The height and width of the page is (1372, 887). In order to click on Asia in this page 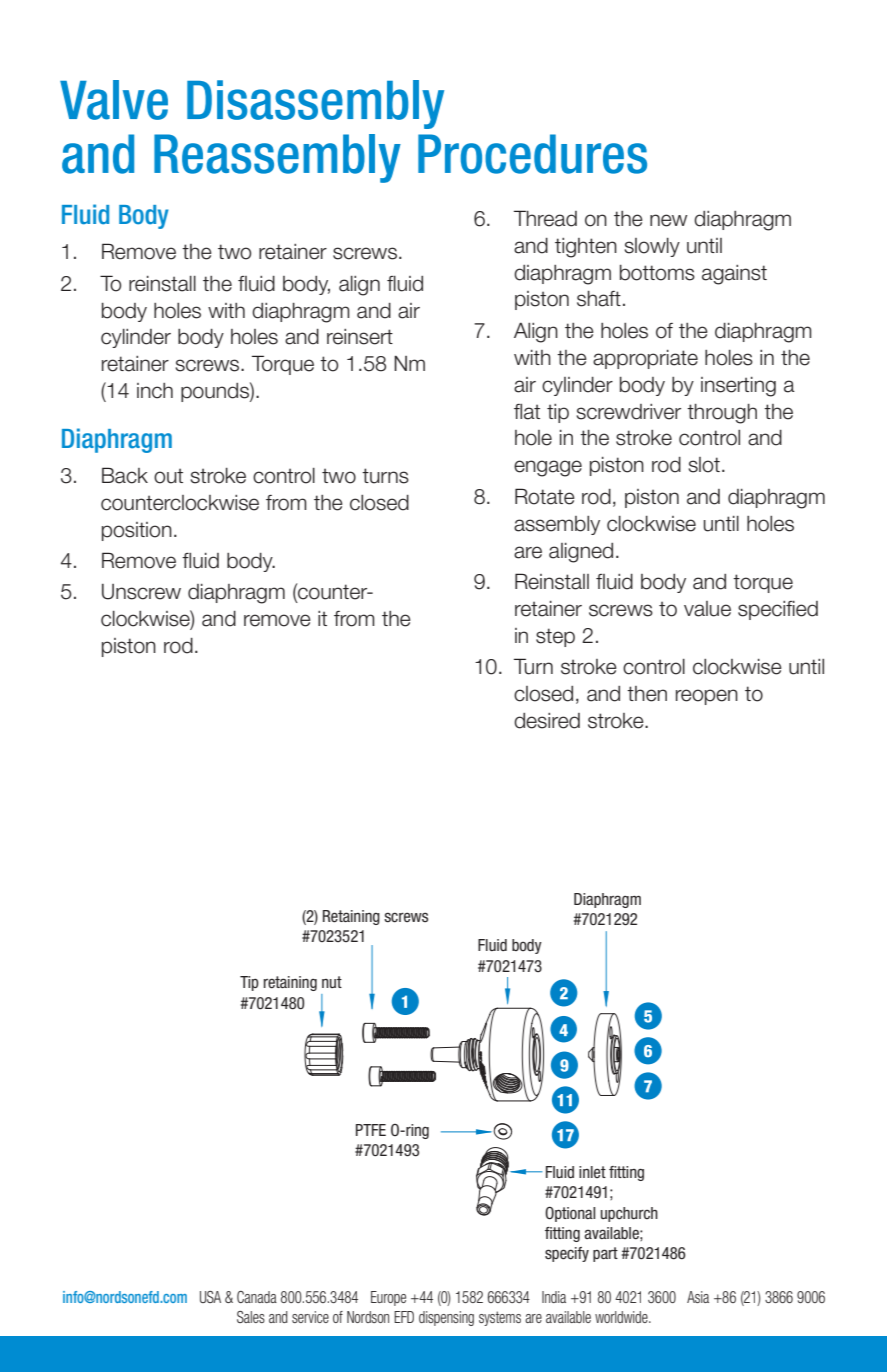, I will do `click(698, 1297)`.
